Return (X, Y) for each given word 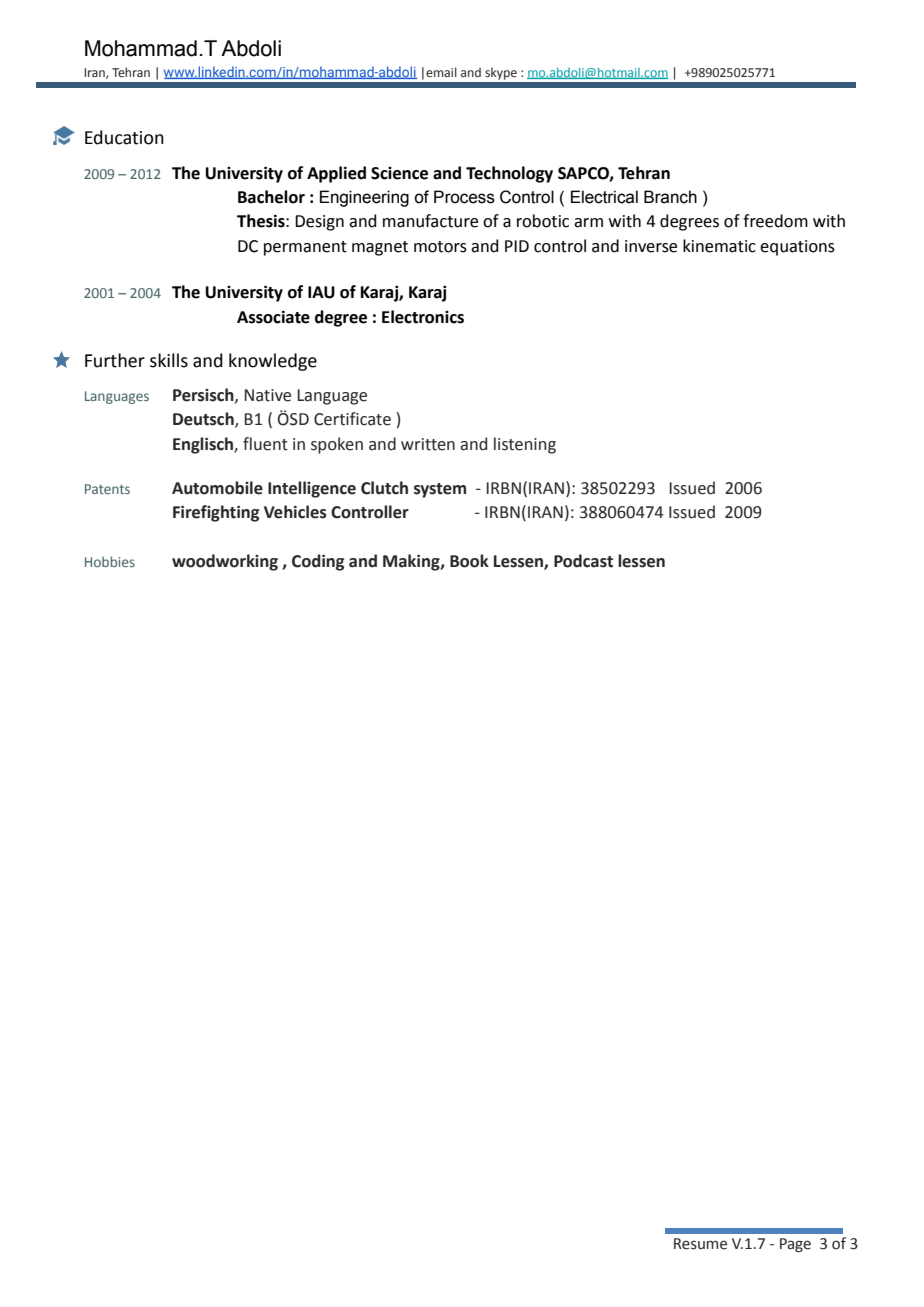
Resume (700, 1244)
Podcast (583, 561)
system (440, 490)
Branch (670, 197)
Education (124, 137)
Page (795, 1245)
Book (469, 561)
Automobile (217, 488)
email (441, 72)
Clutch (384, 488)
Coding (318, 562)
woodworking (225, 562)
